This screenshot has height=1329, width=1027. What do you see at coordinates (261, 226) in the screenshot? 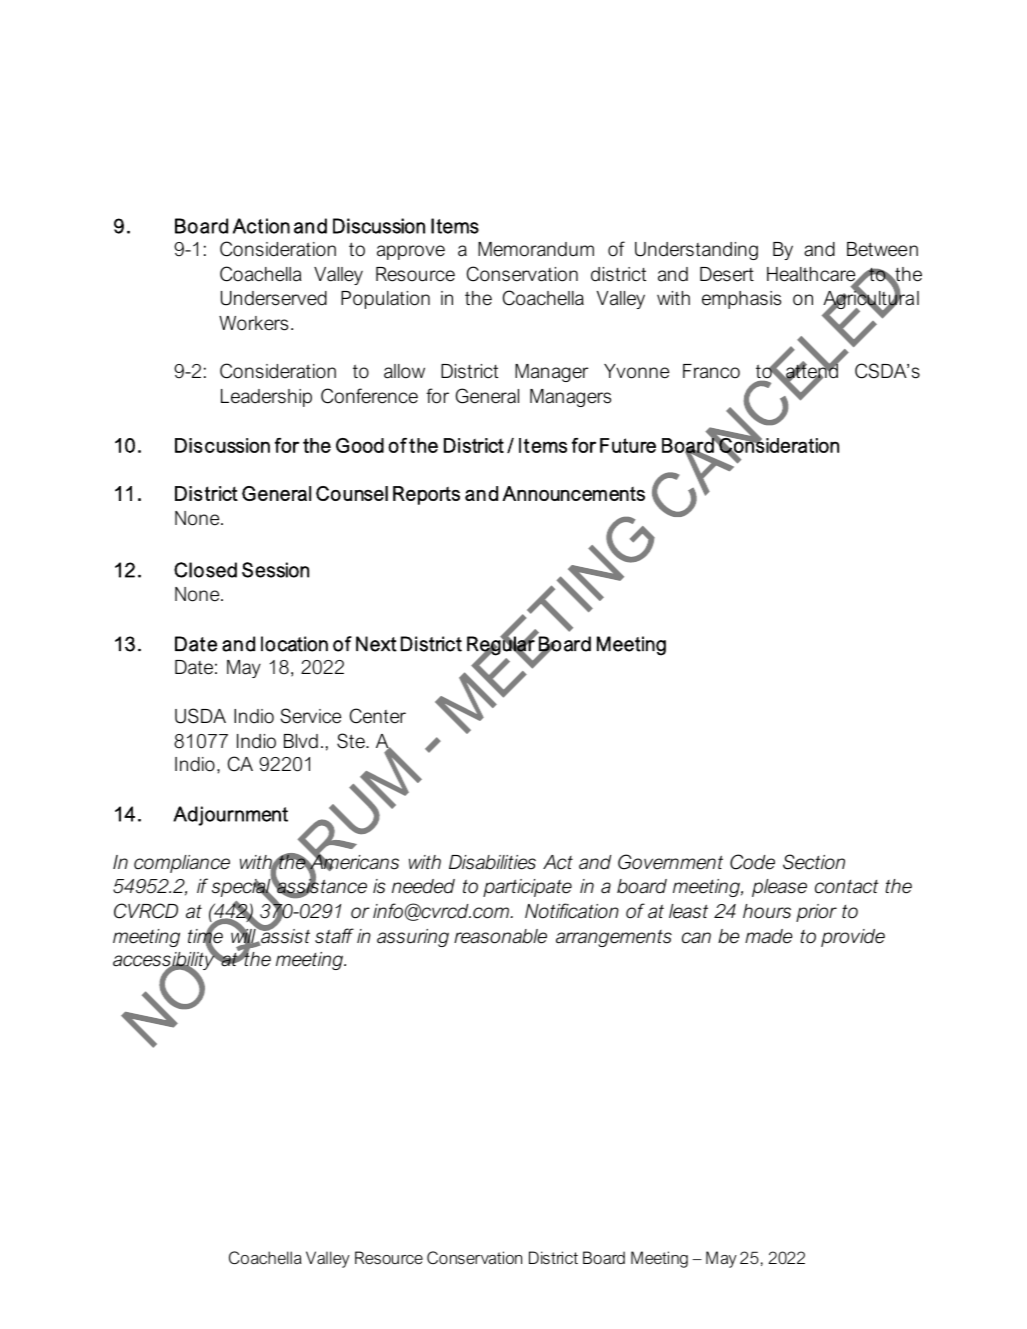
I see `Action` at bounding box center [261, 226].
